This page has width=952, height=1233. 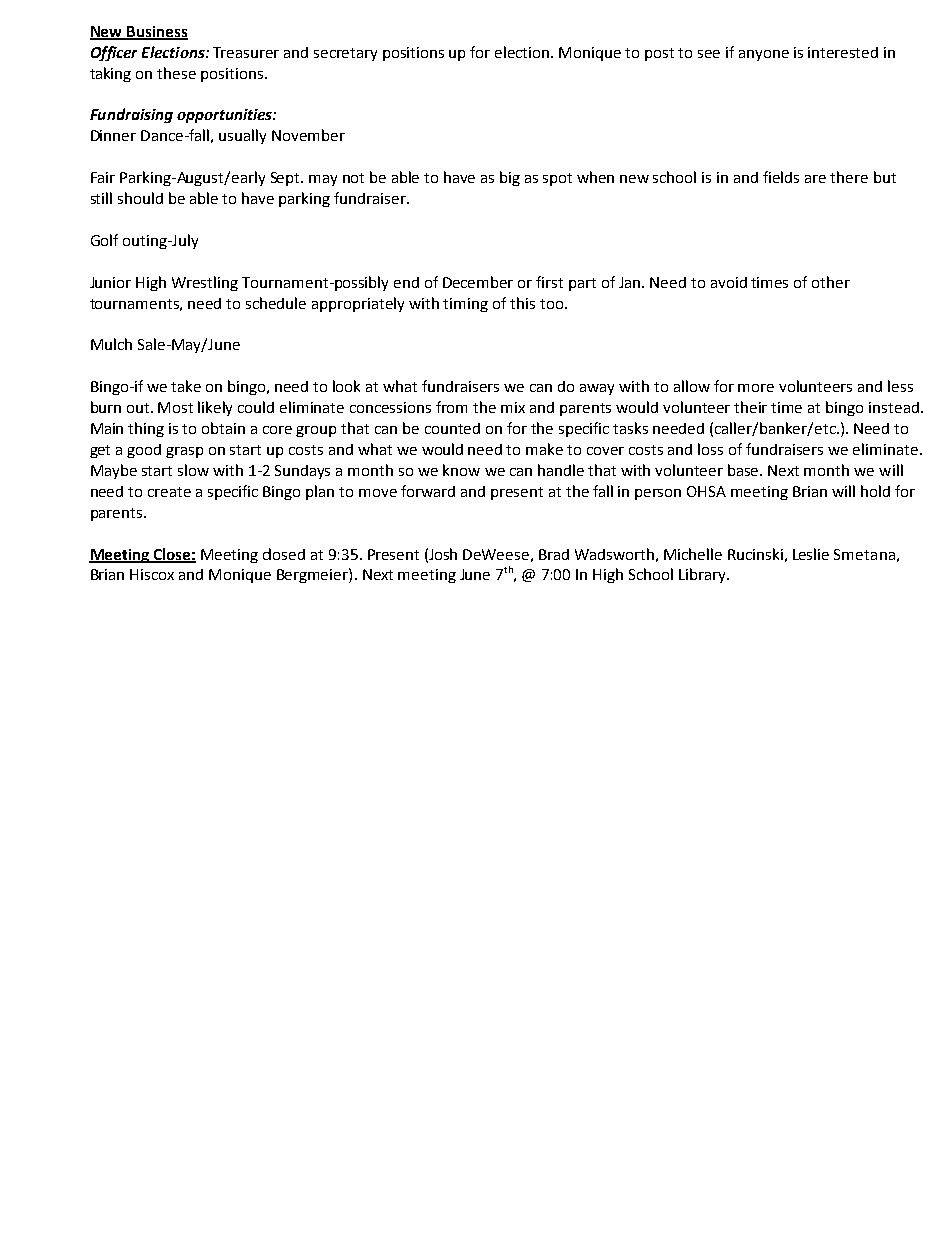 I want to click on mix, so click(x=513, y=407).
